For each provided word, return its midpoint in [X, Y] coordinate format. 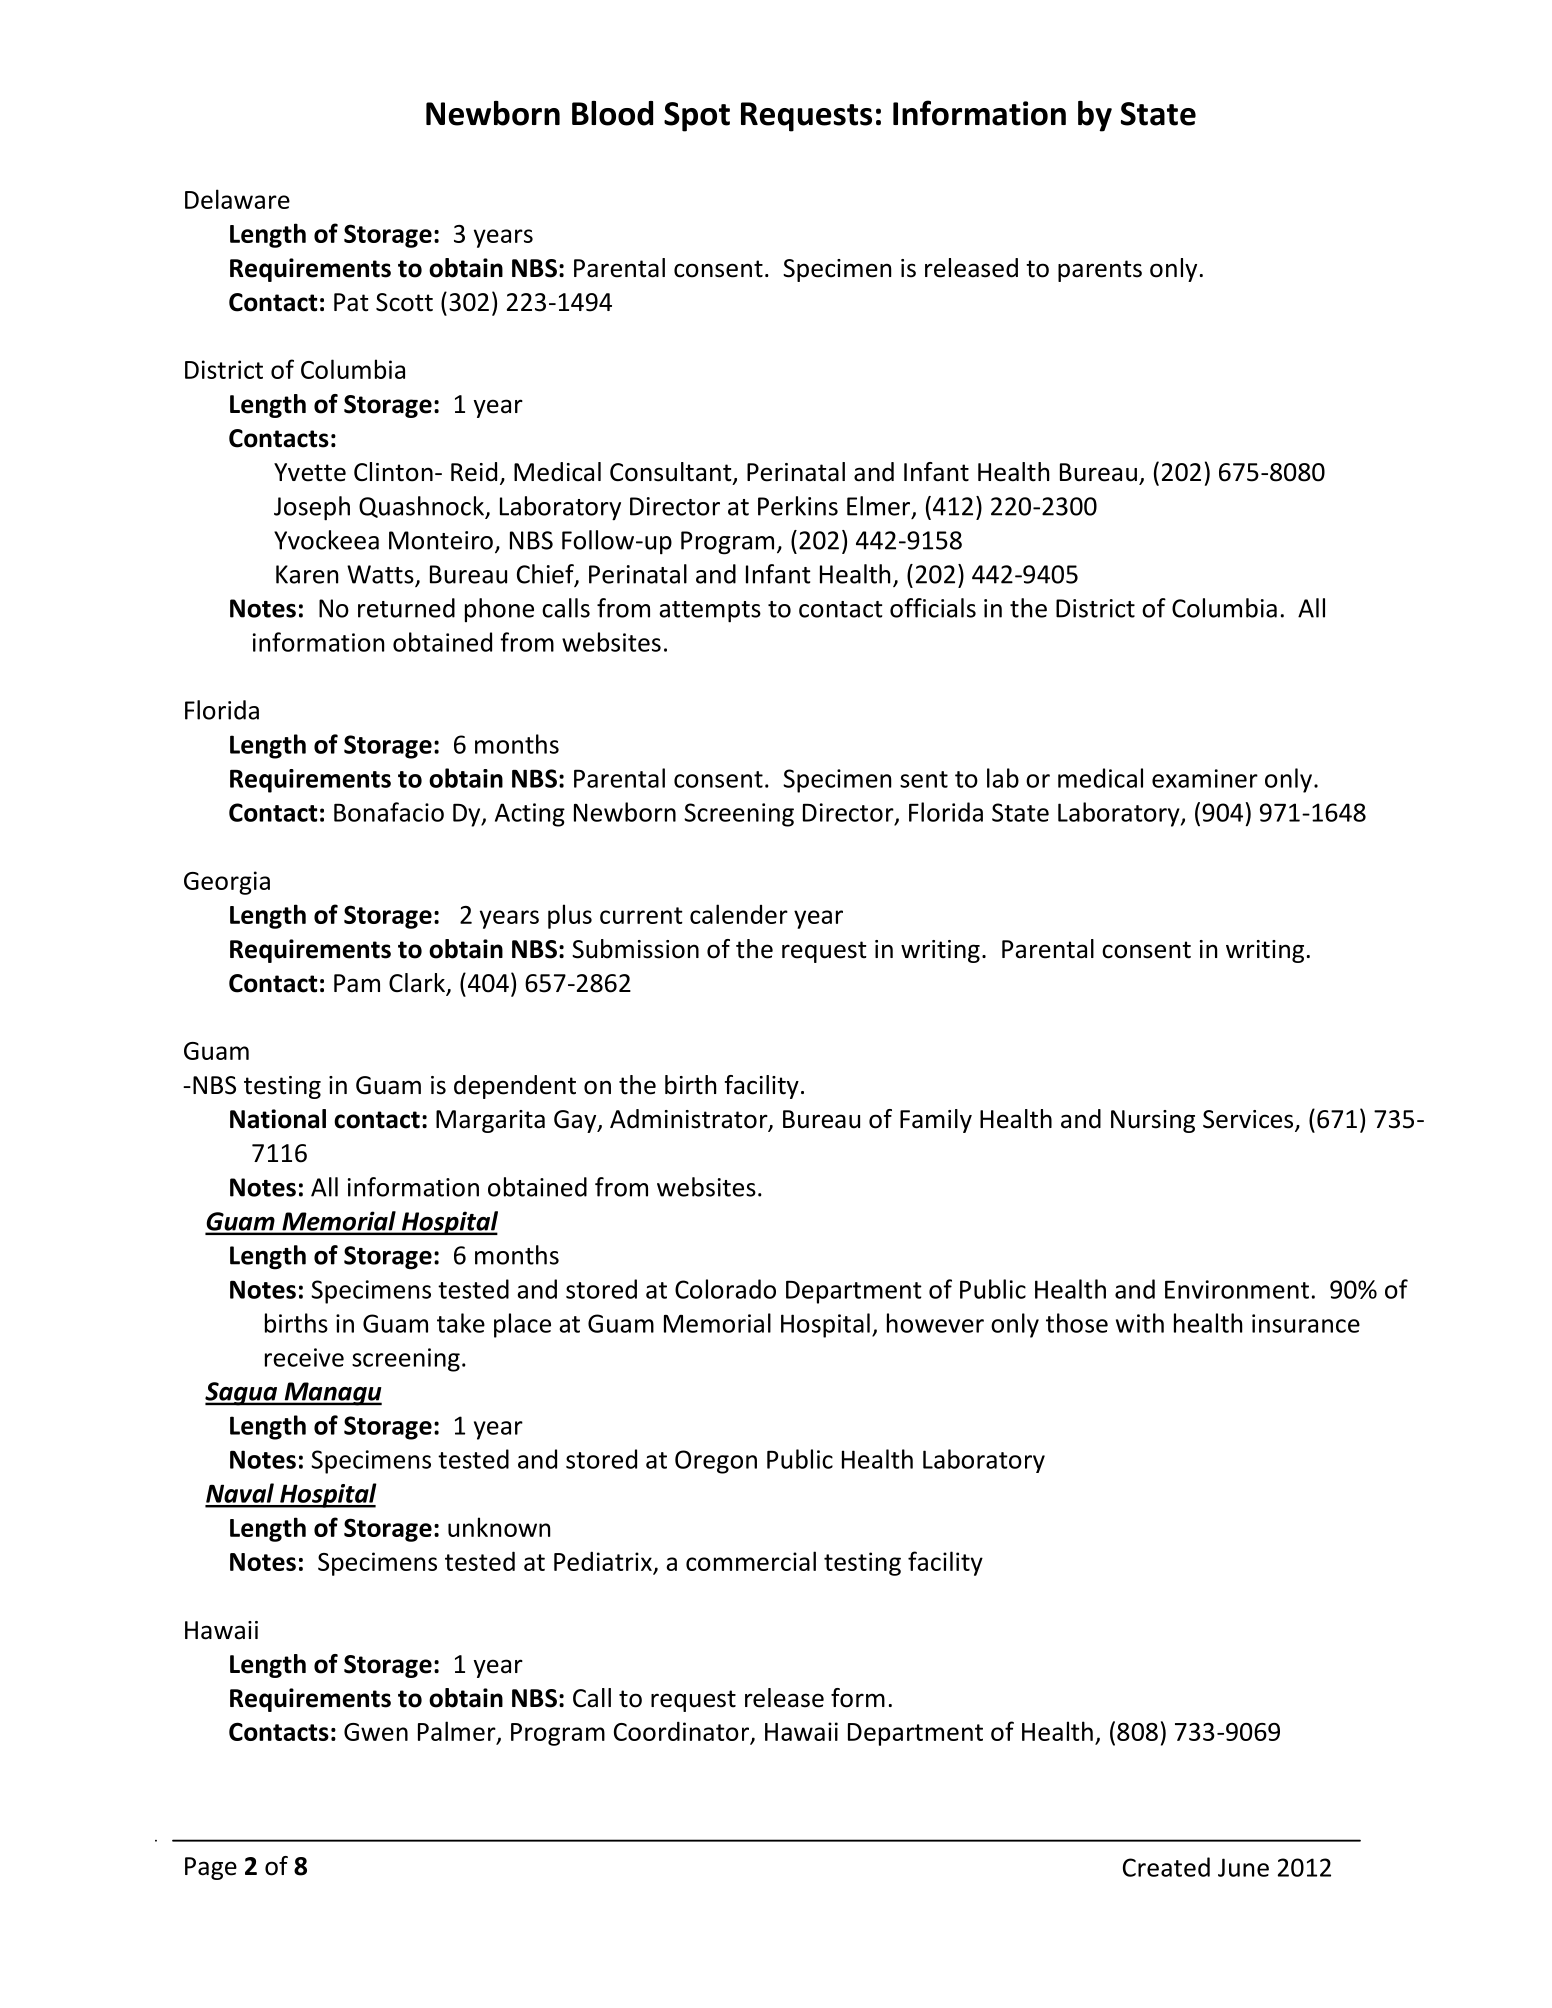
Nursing [1153, 1121]
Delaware [237, 199]
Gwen [376, 1732]
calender [739, 914]
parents [1100, 271]
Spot [697, 117]
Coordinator [682, 1732]
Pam [357, 983]
